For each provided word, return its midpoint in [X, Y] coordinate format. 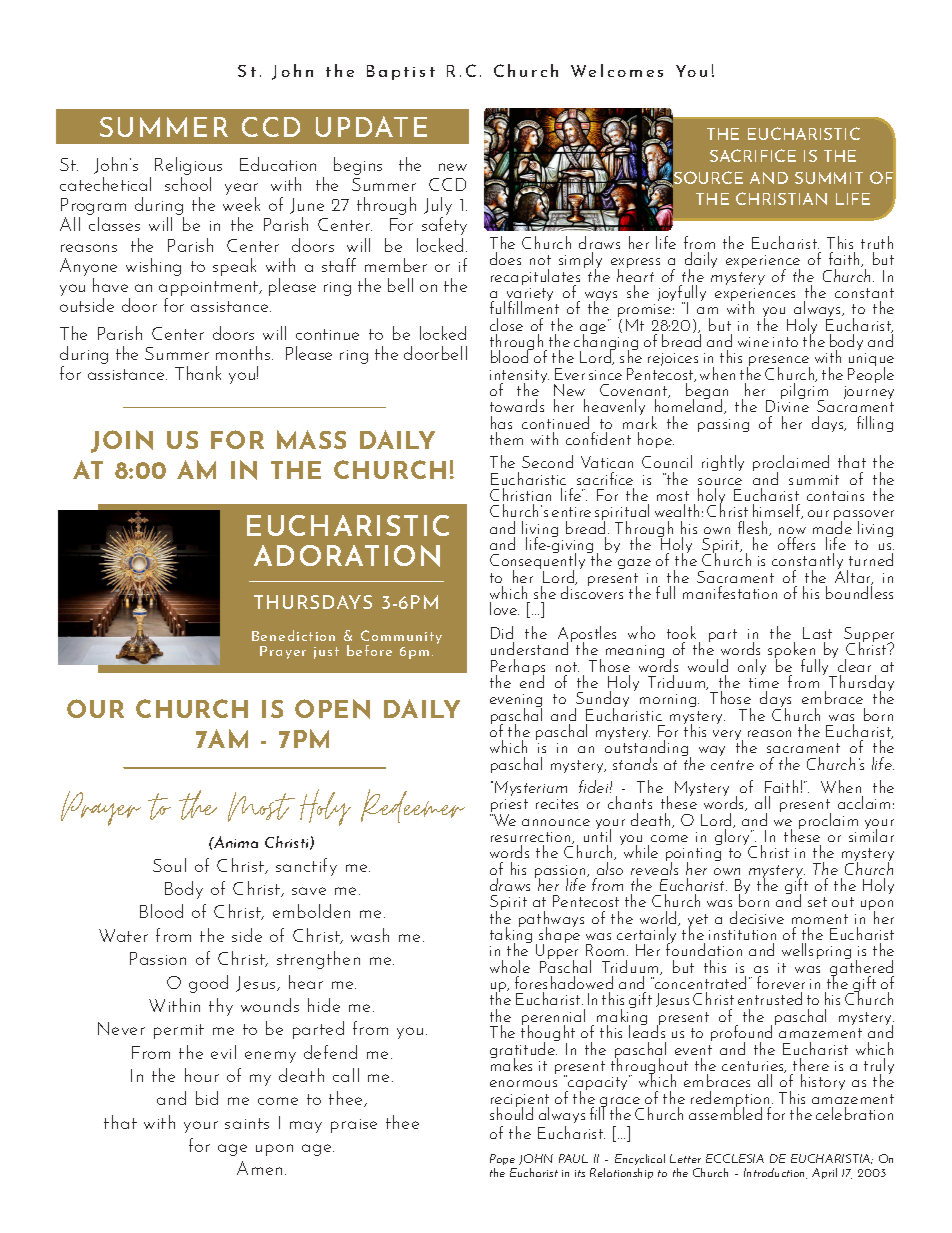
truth [877, 242]
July [438, 207]
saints [247, 1123]
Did [502, 632]
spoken [792, 651]
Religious [188, 166]
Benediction [293, 635]
